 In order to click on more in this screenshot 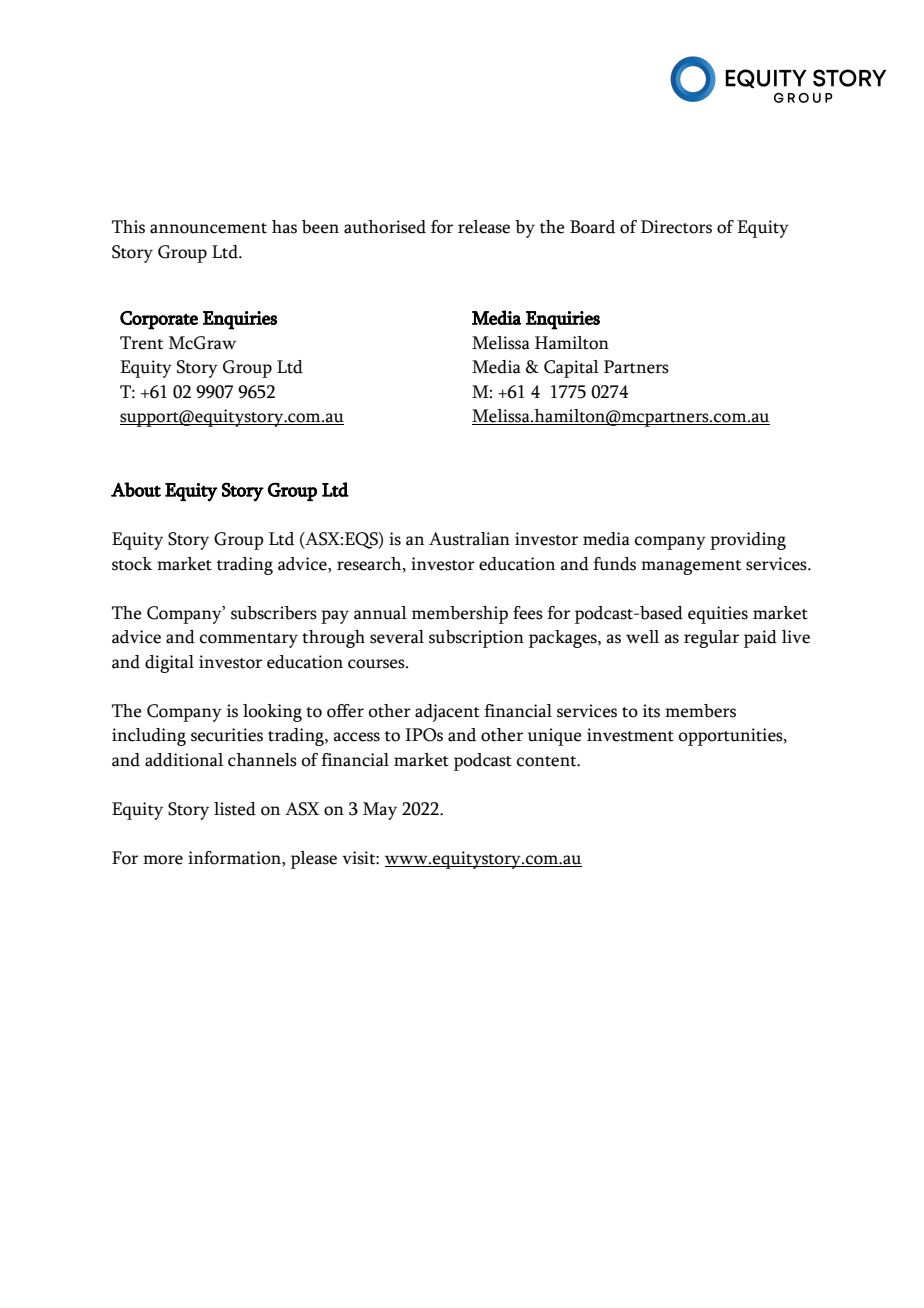, I will do `click(163, 860)`.
